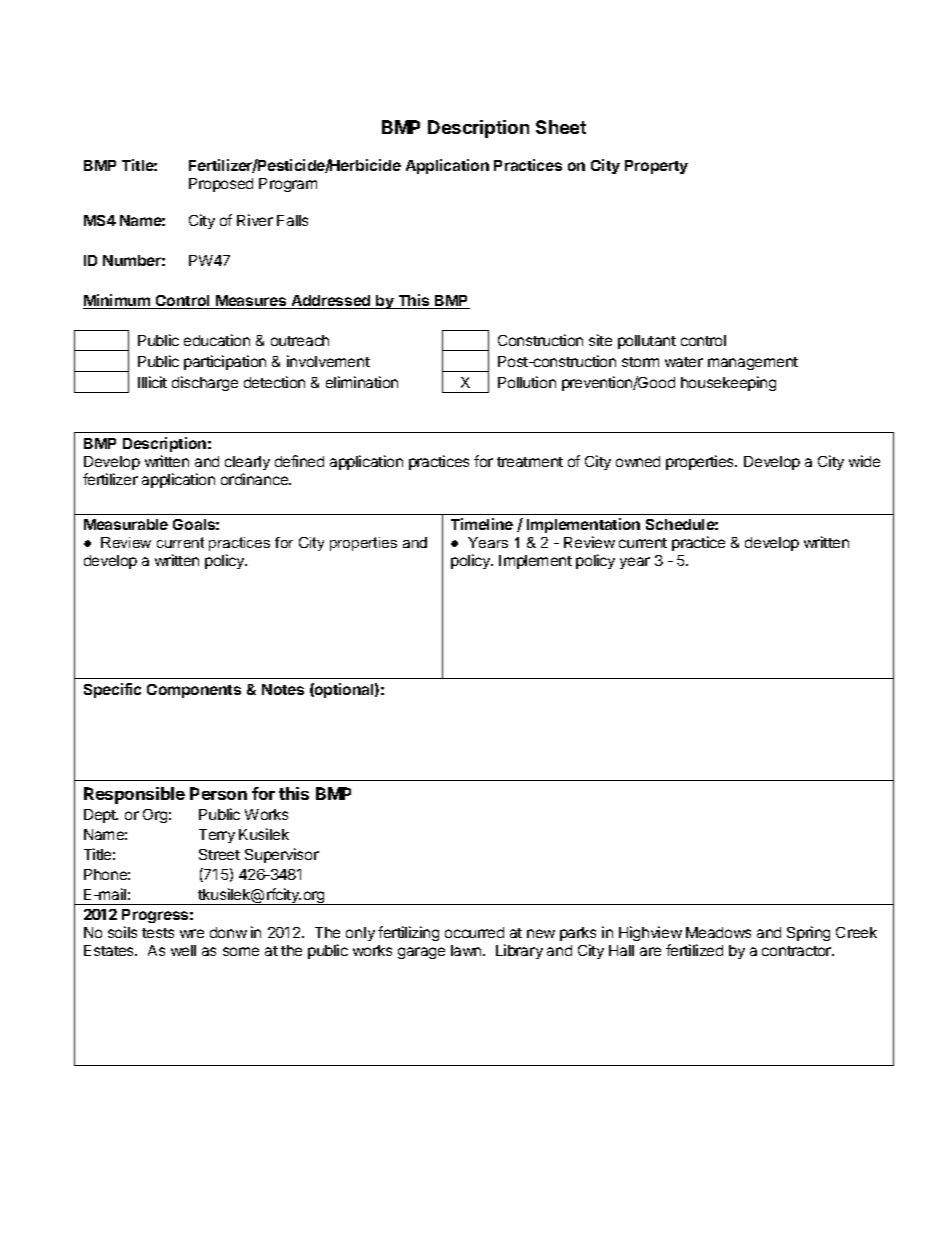 The width and height of the screenshot is (952, 1233). I want to click on Proposed, so click(221, 185).
